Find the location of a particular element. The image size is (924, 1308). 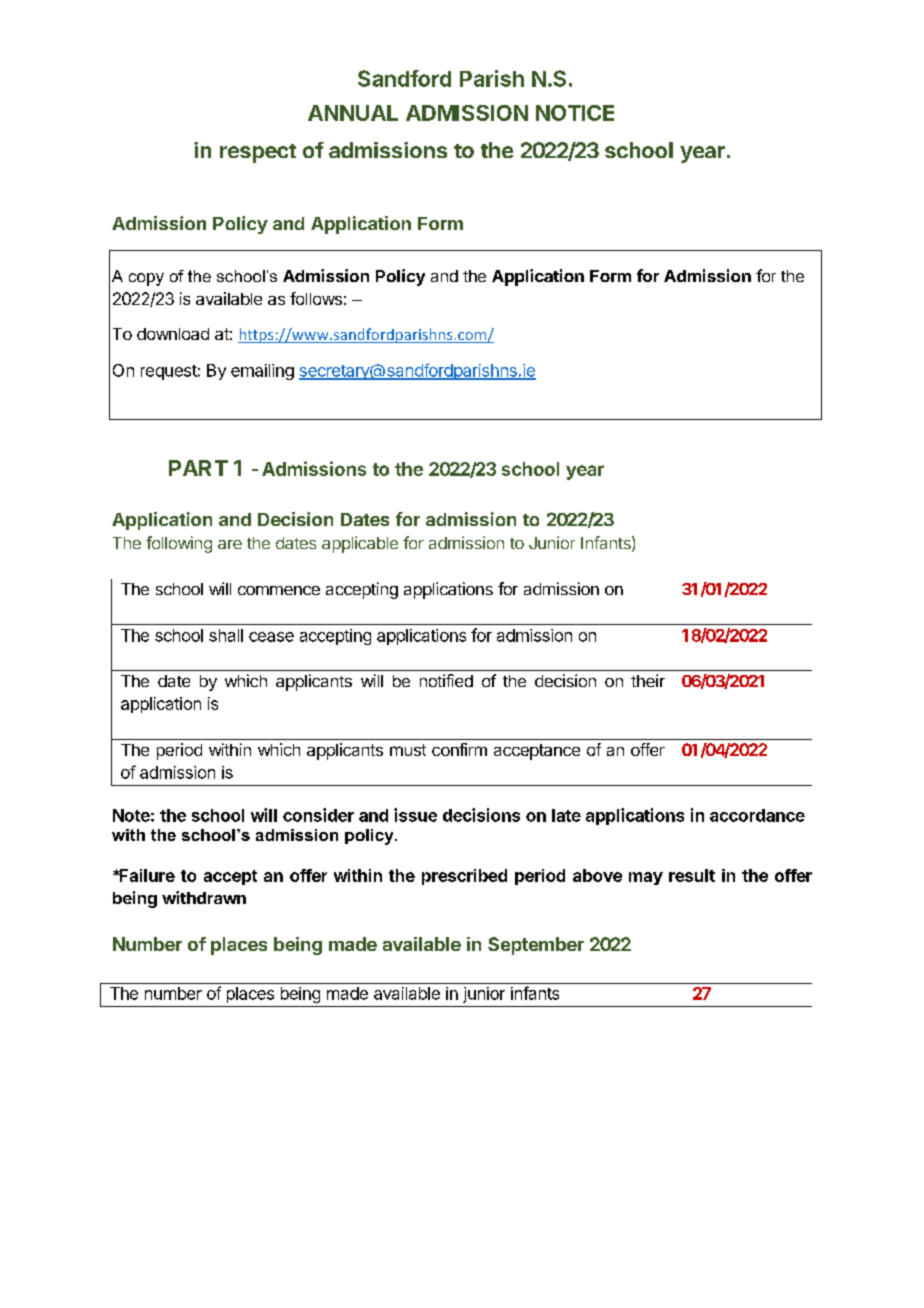

respect is located at coordinates (258, 153).
